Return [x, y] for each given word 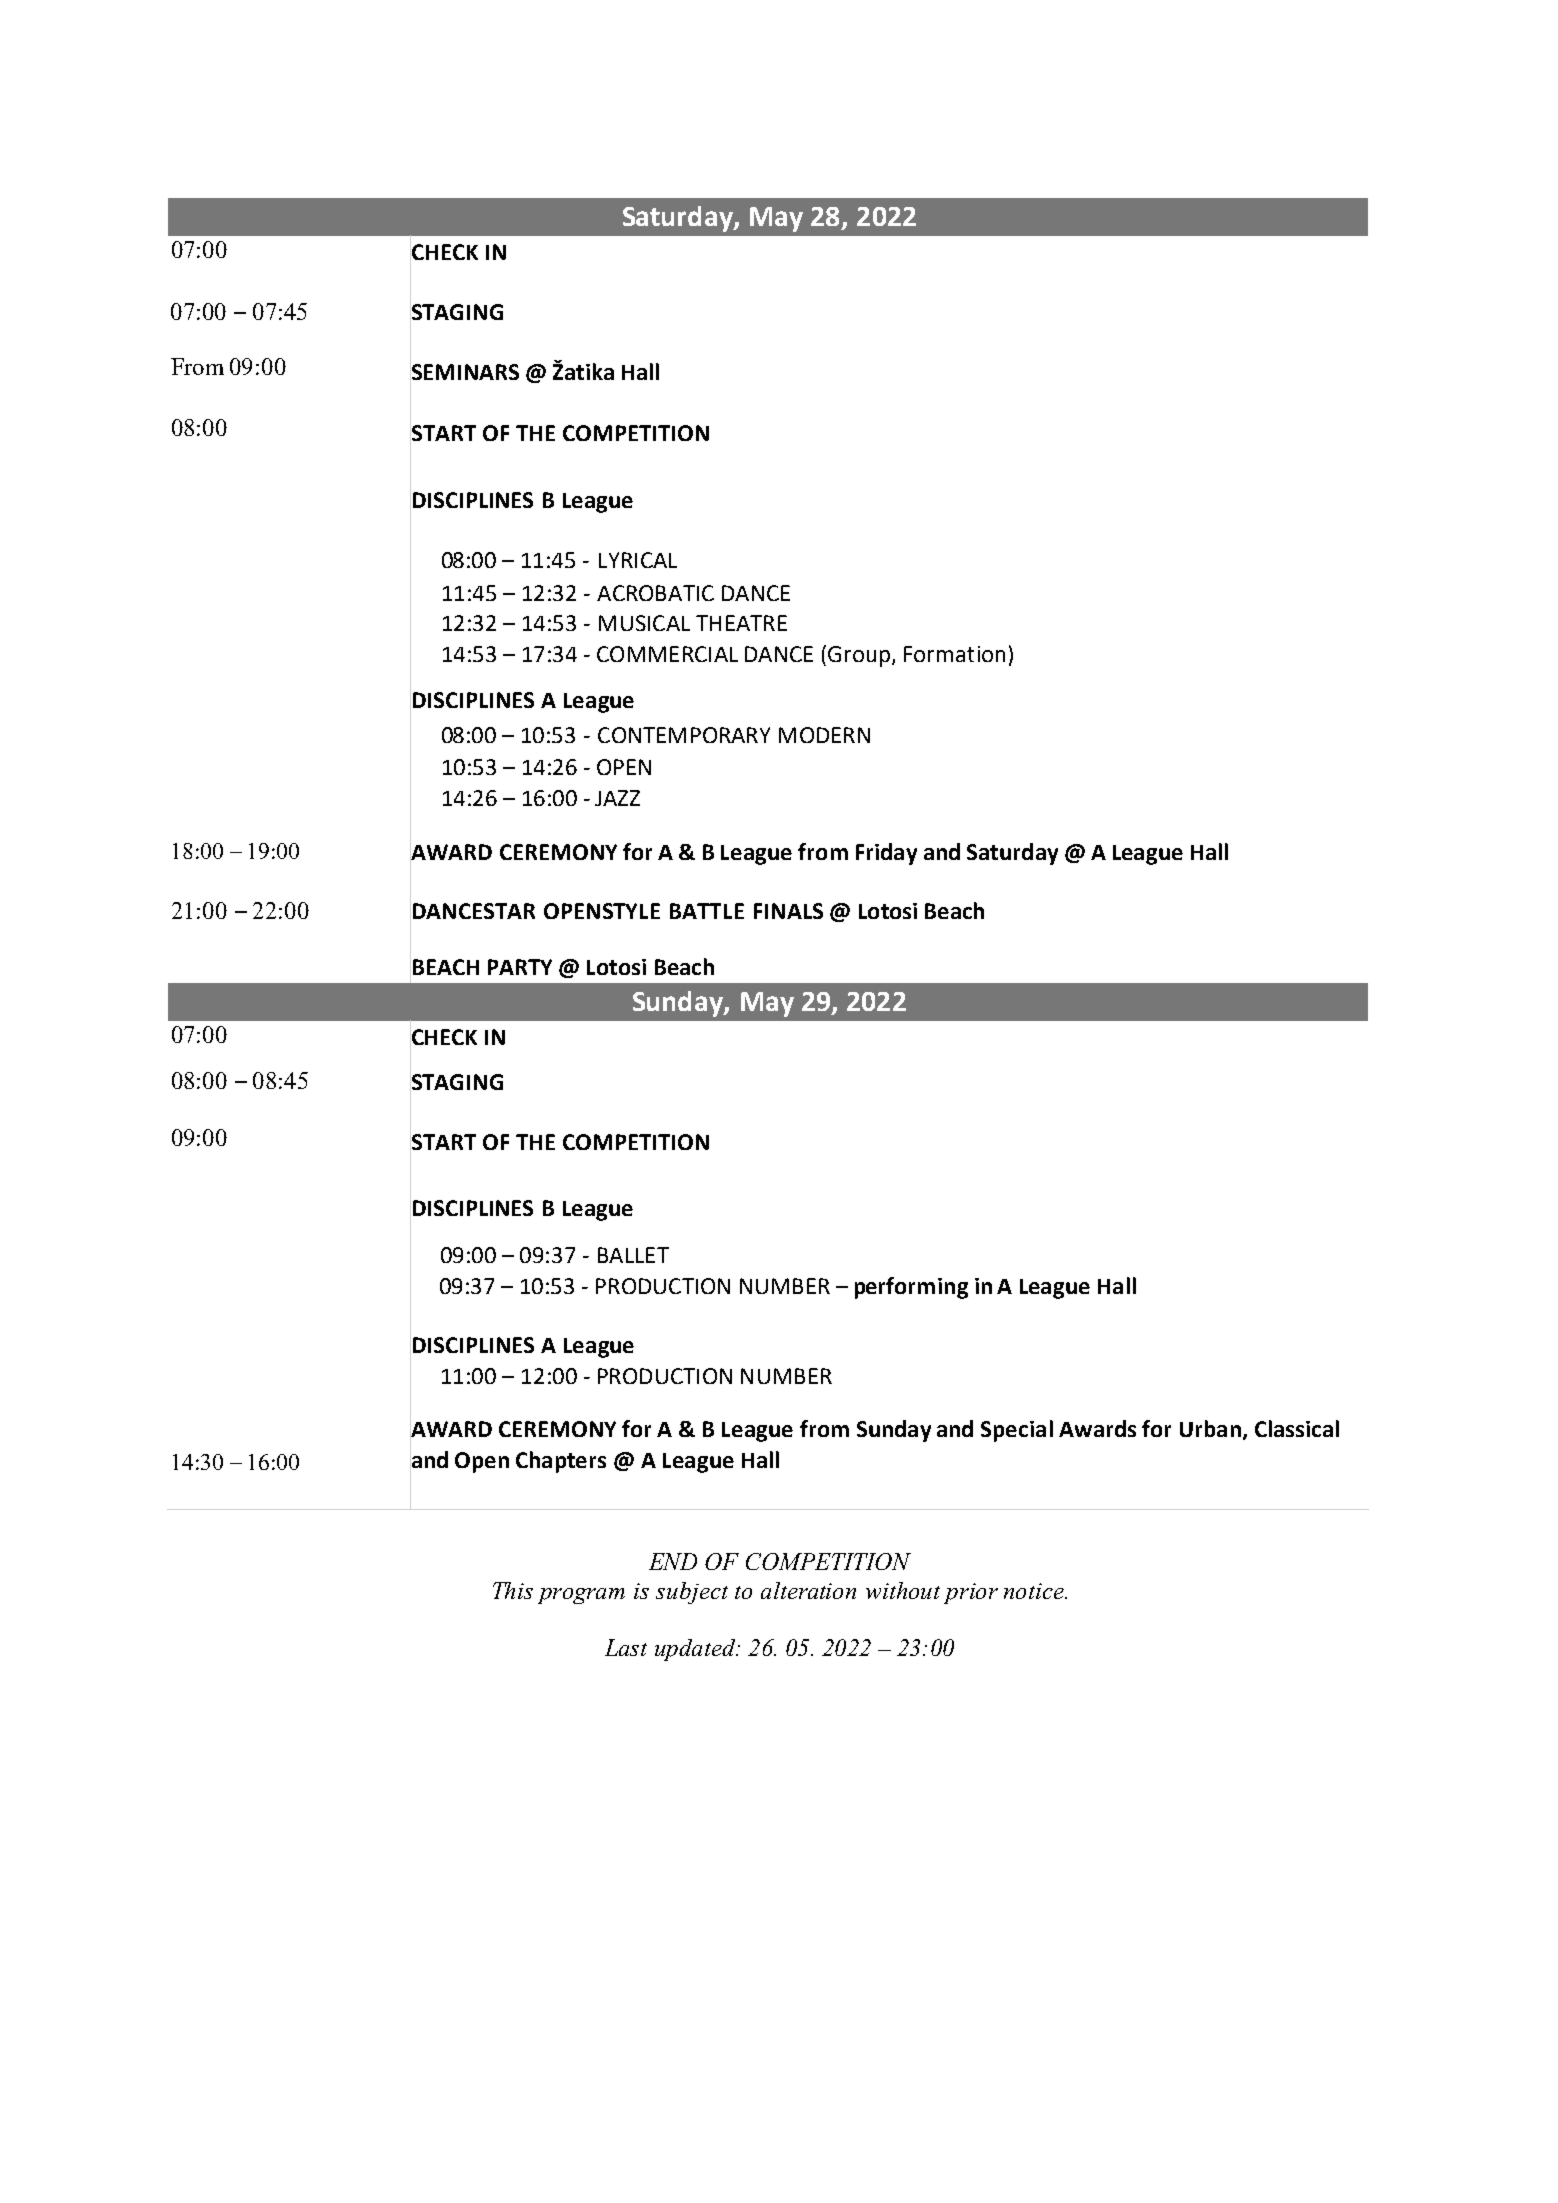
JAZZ [617, 798]
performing [911, 1288]
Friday [886, 854]
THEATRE [741, 623]
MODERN [824, 735]
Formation [954, 654]
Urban [1210, 1428]
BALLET [633, 1255]
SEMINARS [464, 372]
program [581, 1596]
